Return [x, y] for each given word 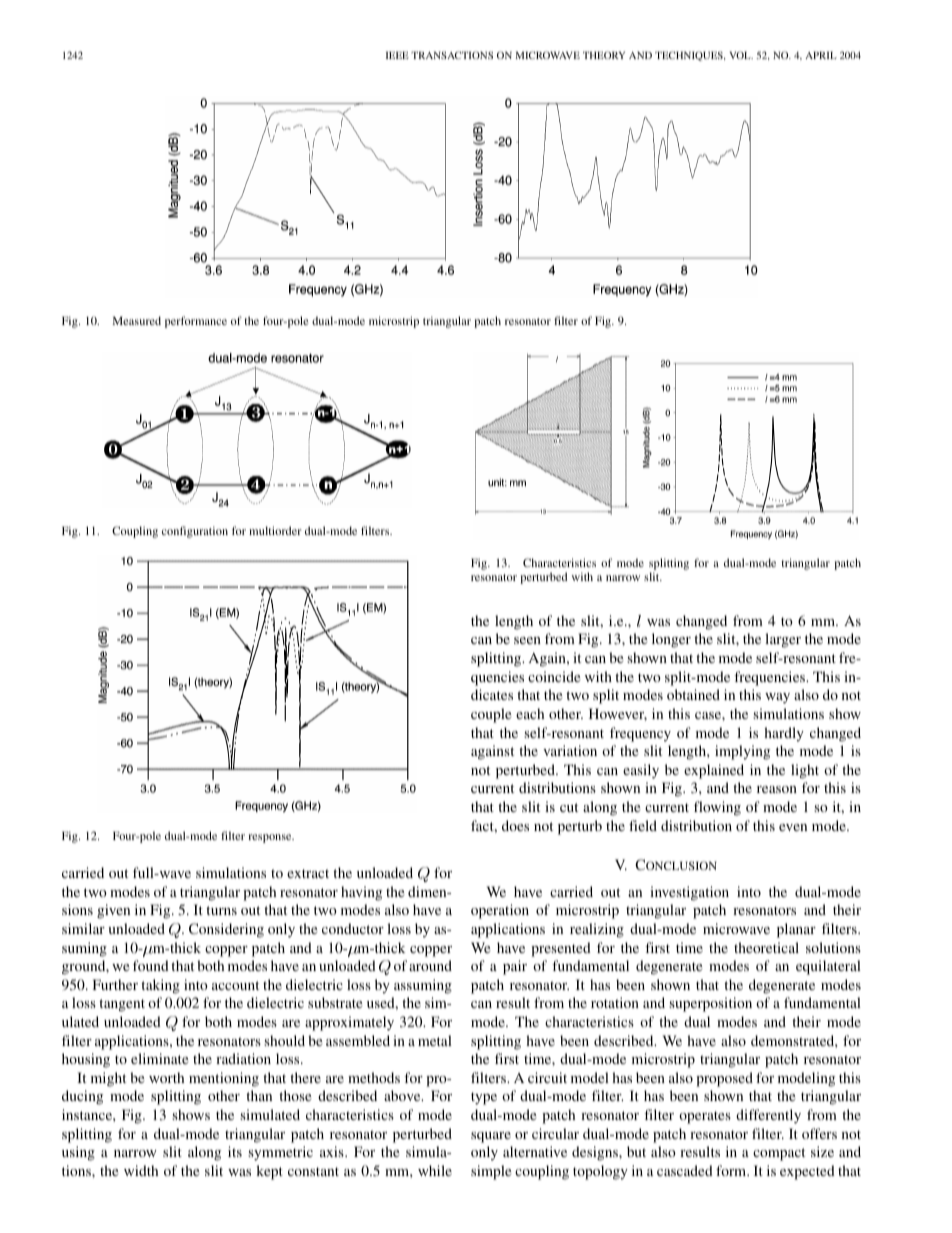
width [141, 1170]
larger [783, 640]
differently [768, 1116]
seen [527, 640]
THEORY [604, 55]
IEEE [397, 55]
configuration [195, 532]
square [491, 1137]
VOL [741, 55]
